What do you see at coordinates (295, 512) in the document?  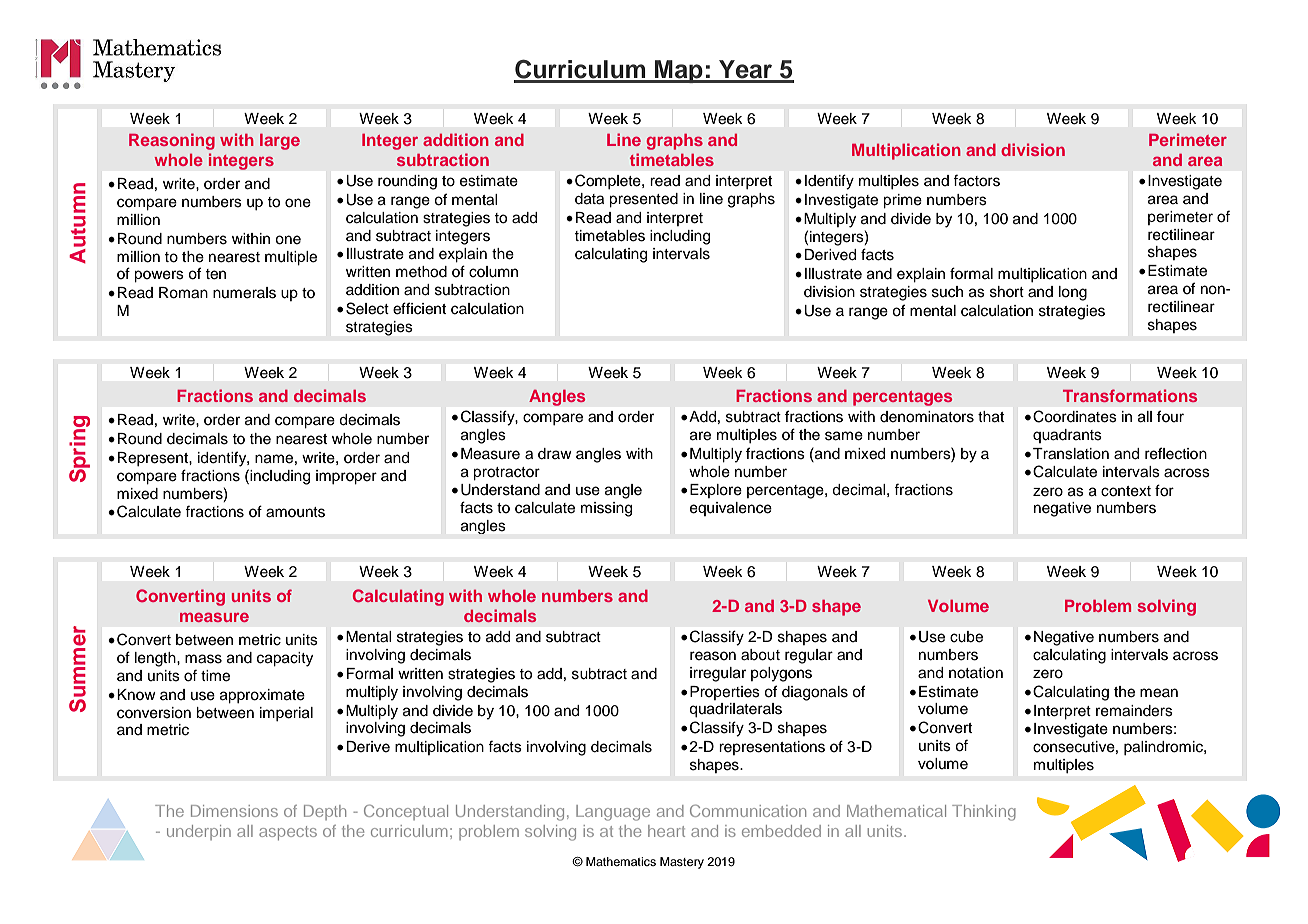 I see `amounts` at bounding box center [295, 512].
